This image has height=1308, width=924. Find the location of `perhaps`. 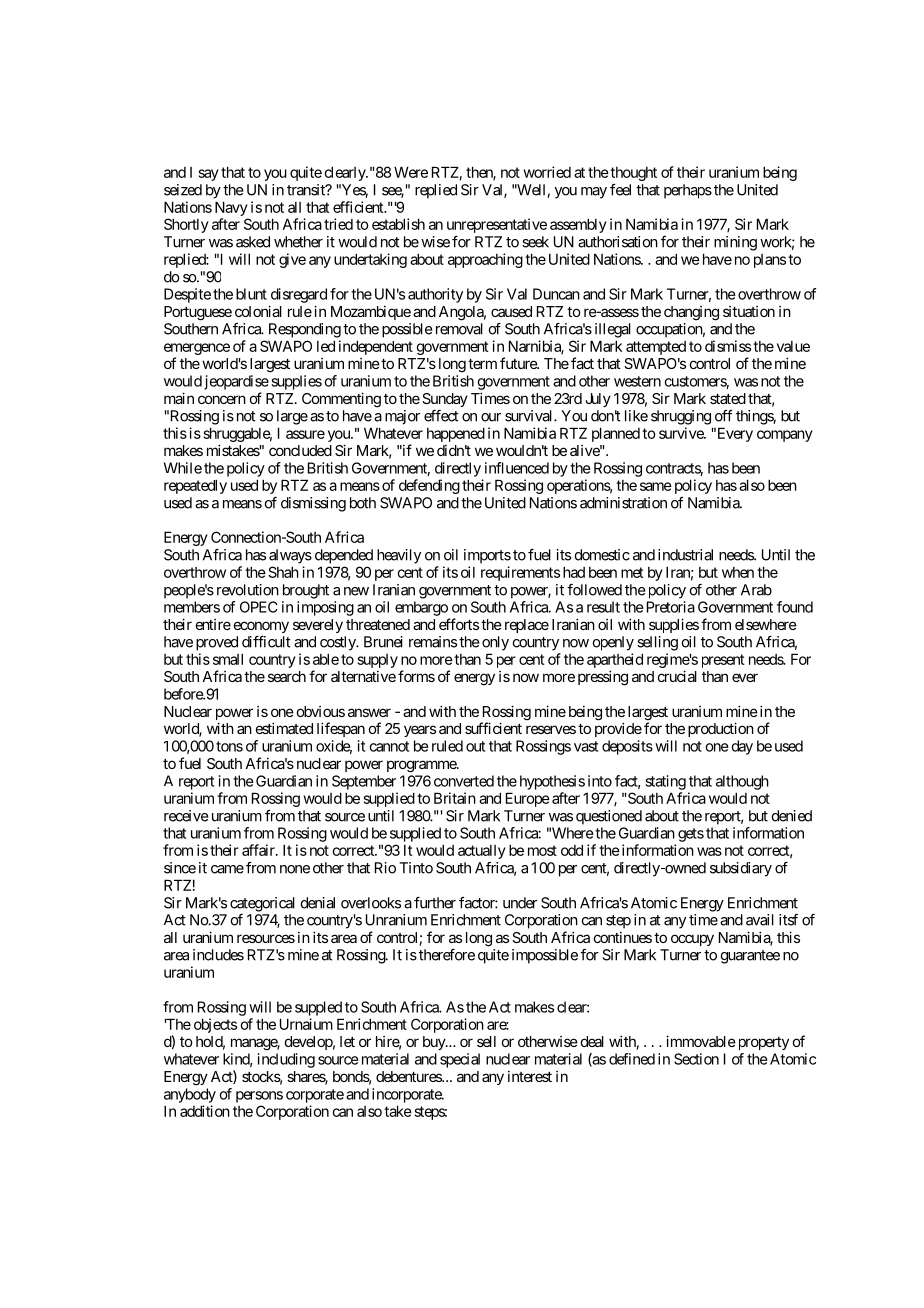

perhaps is located at coordinates (688, 191).
